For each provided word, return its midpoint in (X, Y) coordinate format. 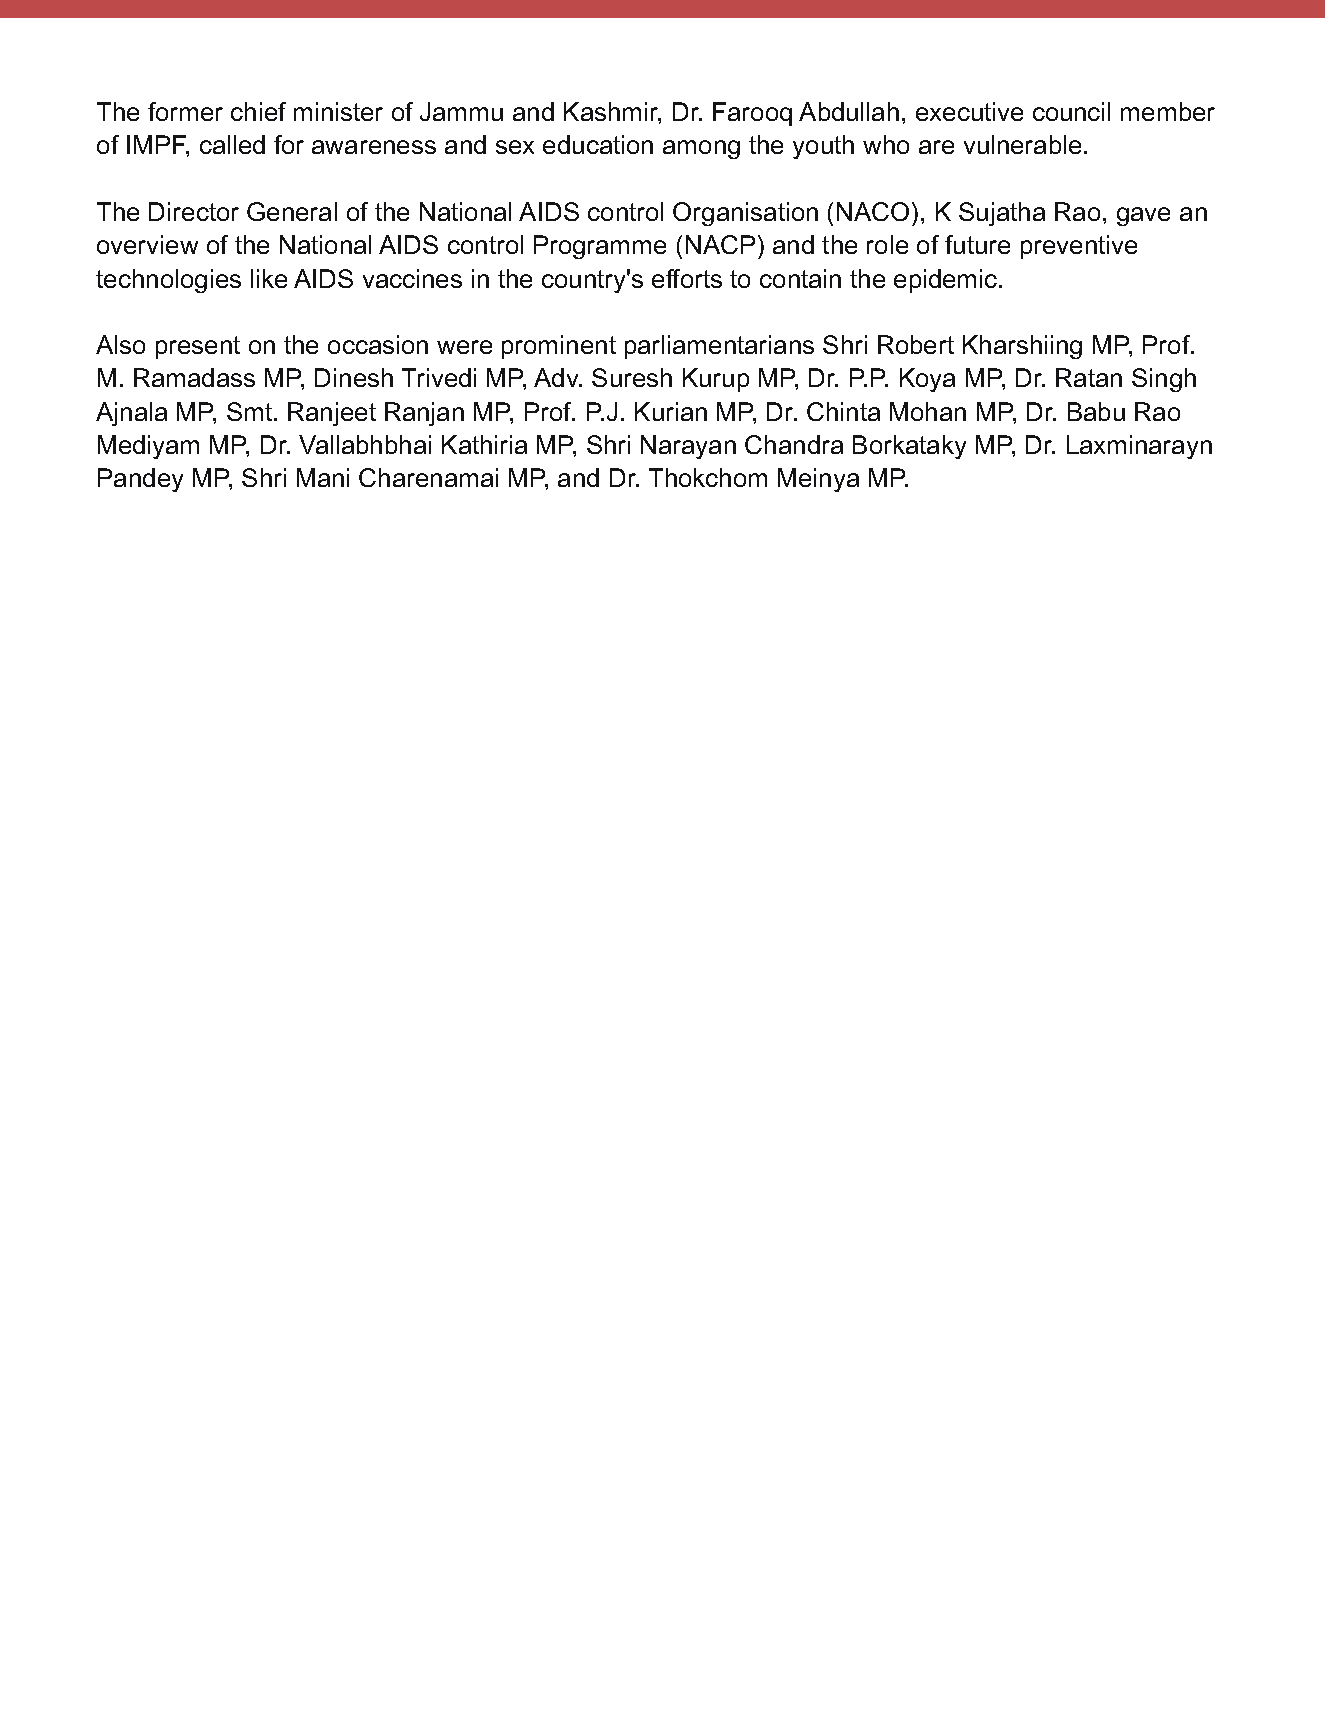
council (1071, 111)
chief (258, 111)
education (598, 144)
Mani (323, 477)
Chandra (794, 444)
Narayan (688, 447)
